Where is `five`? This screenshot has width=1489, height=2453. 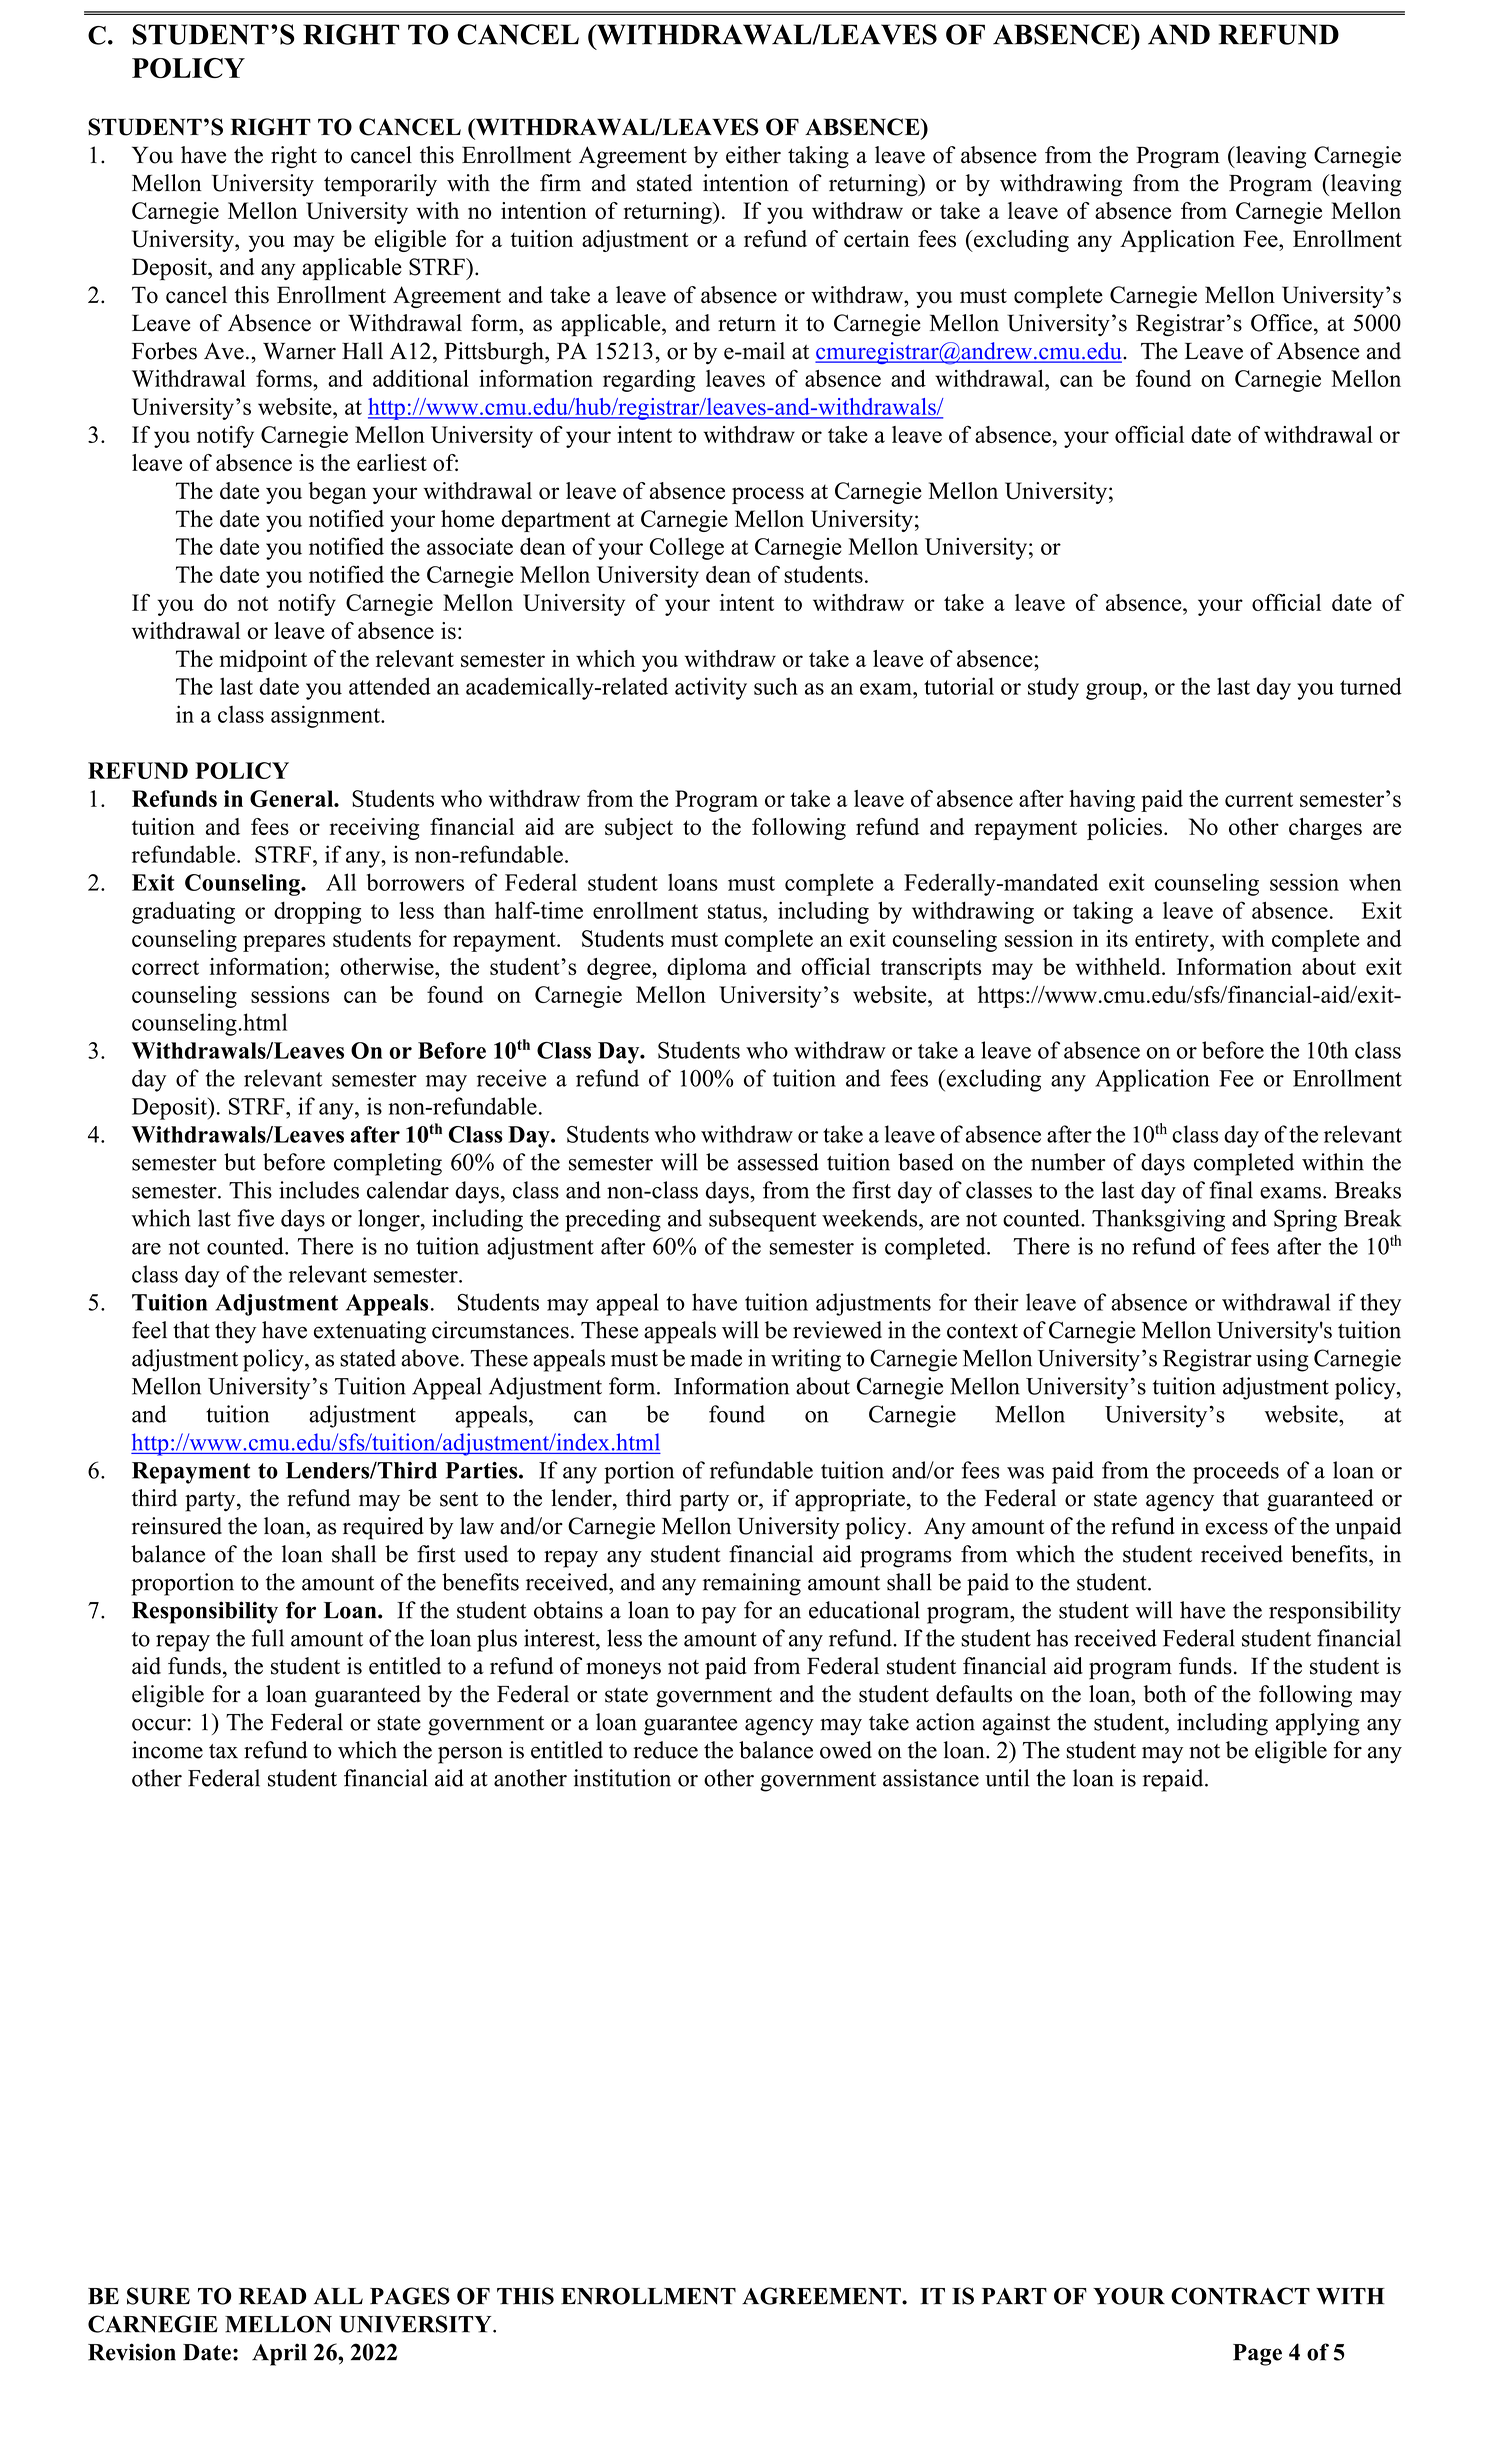 five is located at coordinates (255, 1218).
